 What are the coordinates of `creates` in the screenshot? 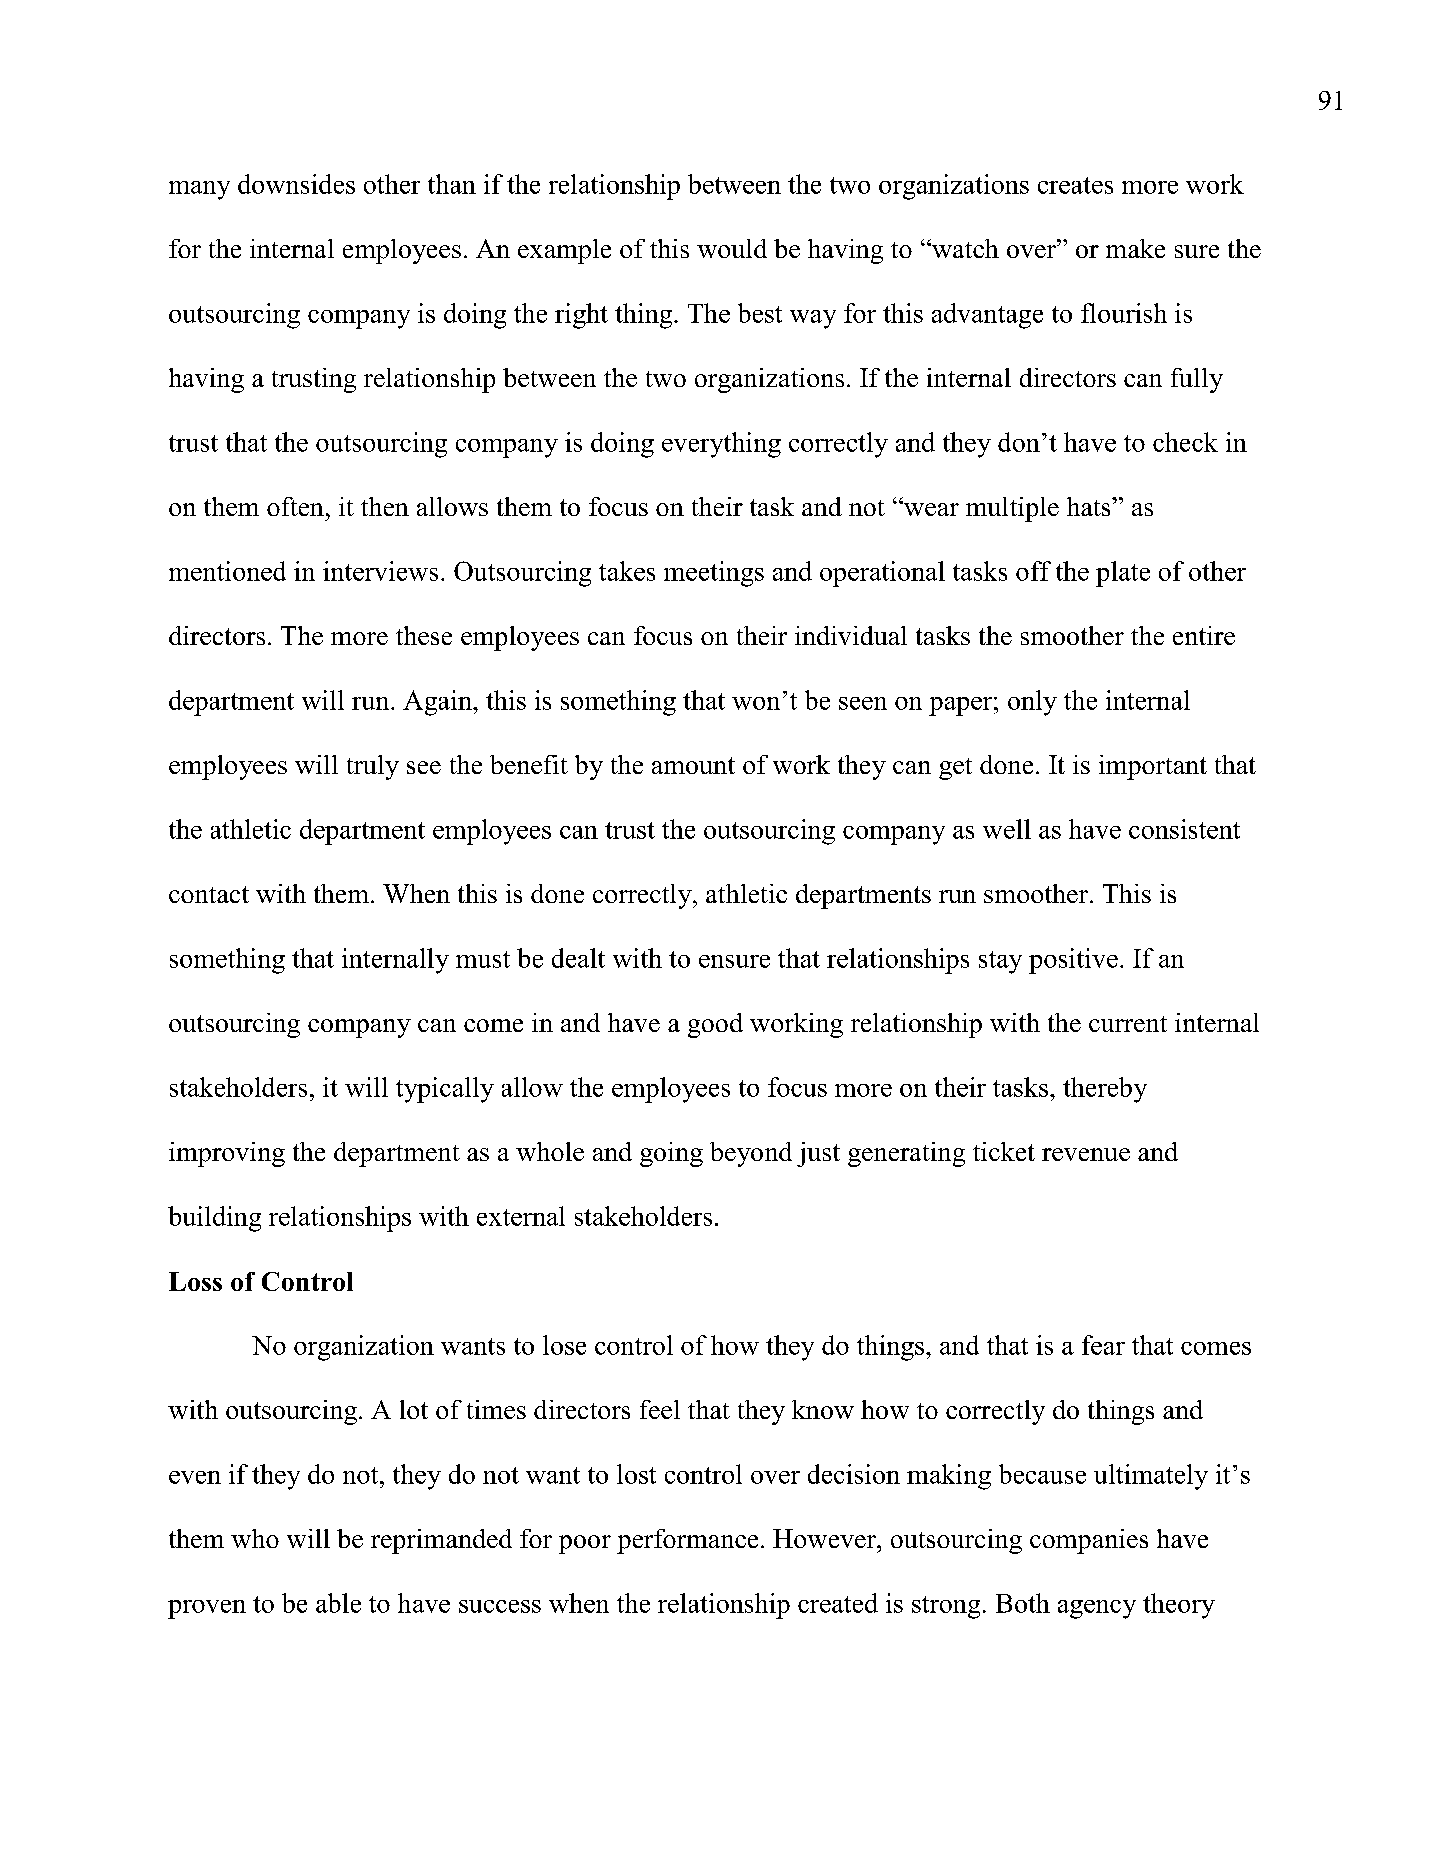 It's located at (1075, 185).
